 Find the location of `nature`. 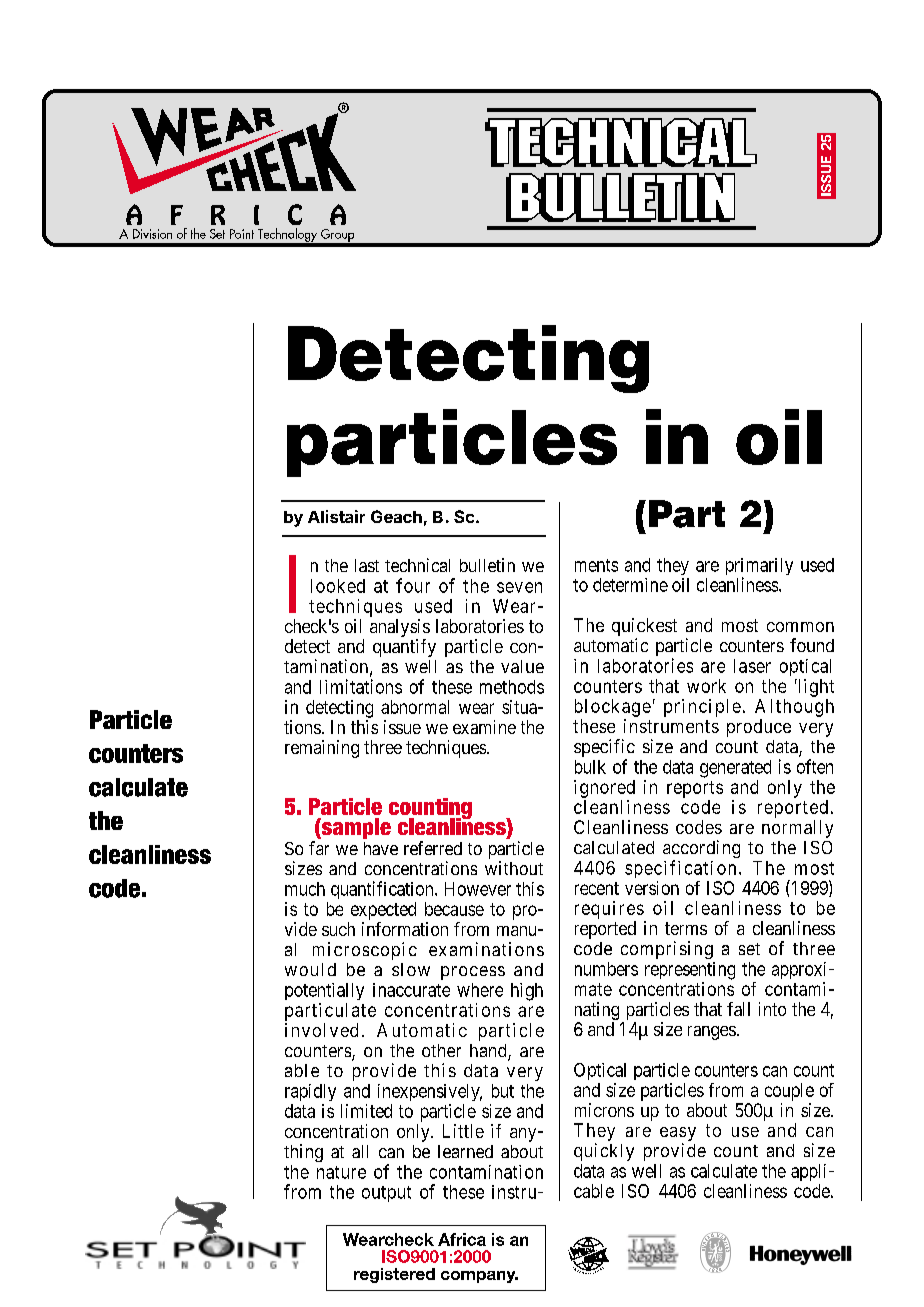

nature is located at coordinates (341, 1172).
